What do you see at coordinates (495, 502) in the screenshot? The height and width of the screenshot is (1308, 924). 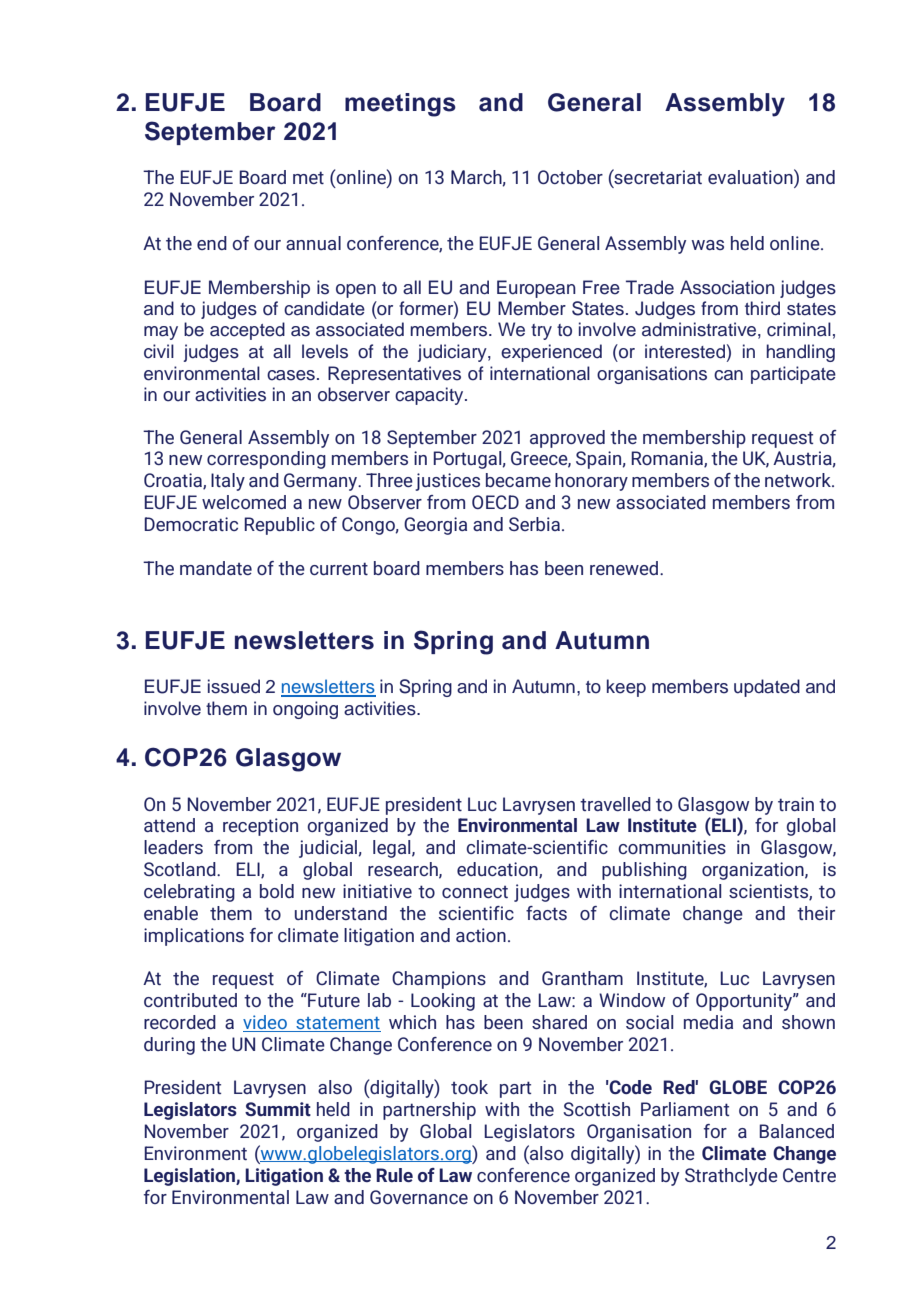 I see `OECD` at bounding box center [495, 502].
